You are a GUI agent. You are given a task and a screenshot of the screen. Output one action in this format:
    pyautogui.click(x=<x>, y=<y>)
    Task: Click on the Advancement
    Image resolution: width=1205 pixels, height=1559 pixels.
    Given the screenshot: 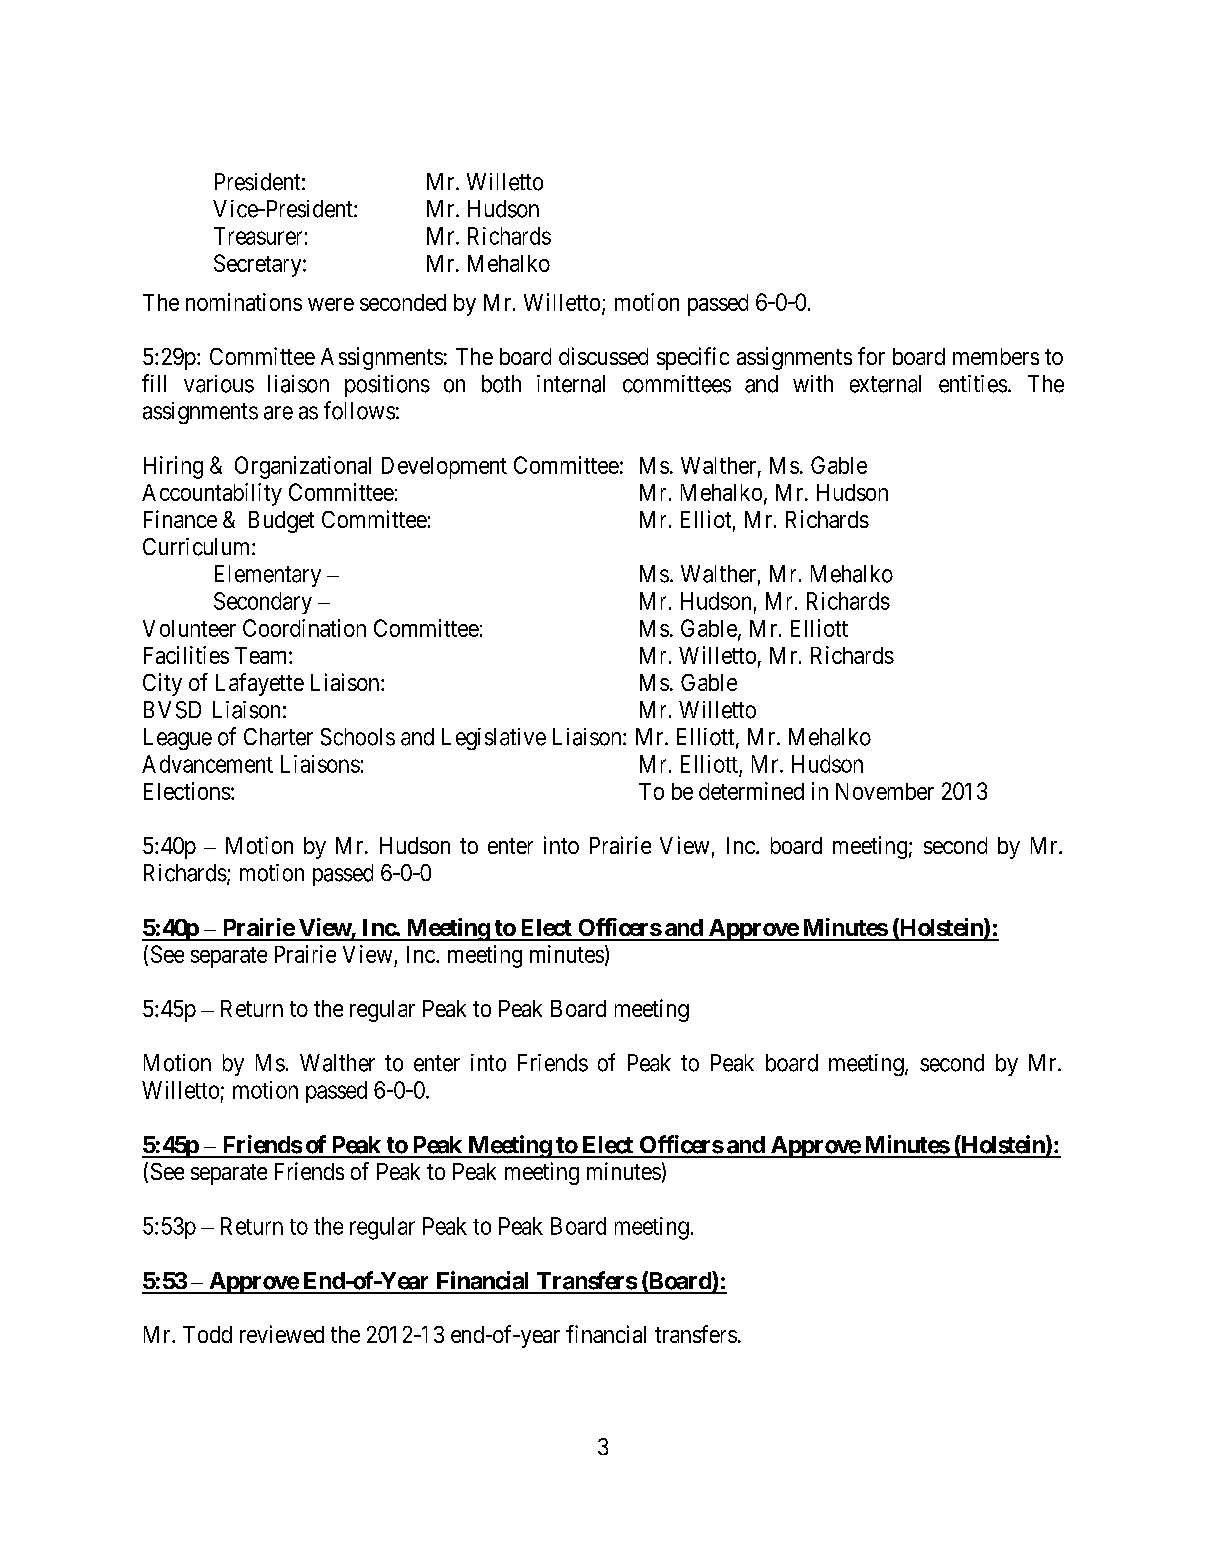 What is the action you would take?
    pyautogui.click(x=207, y=764)
